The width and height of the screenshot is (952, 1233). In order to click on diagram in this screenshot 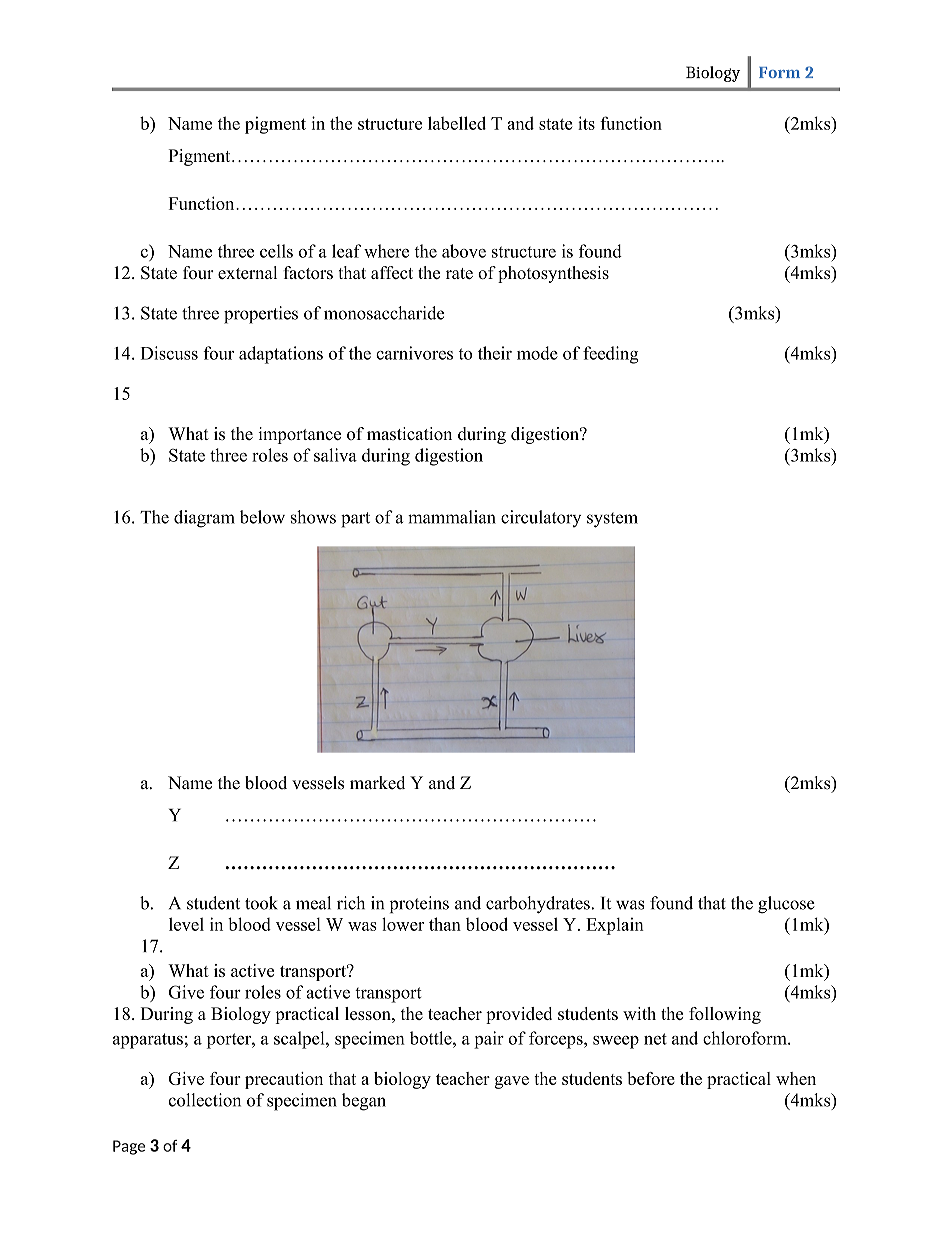, I will do `click(204, 519)`.
